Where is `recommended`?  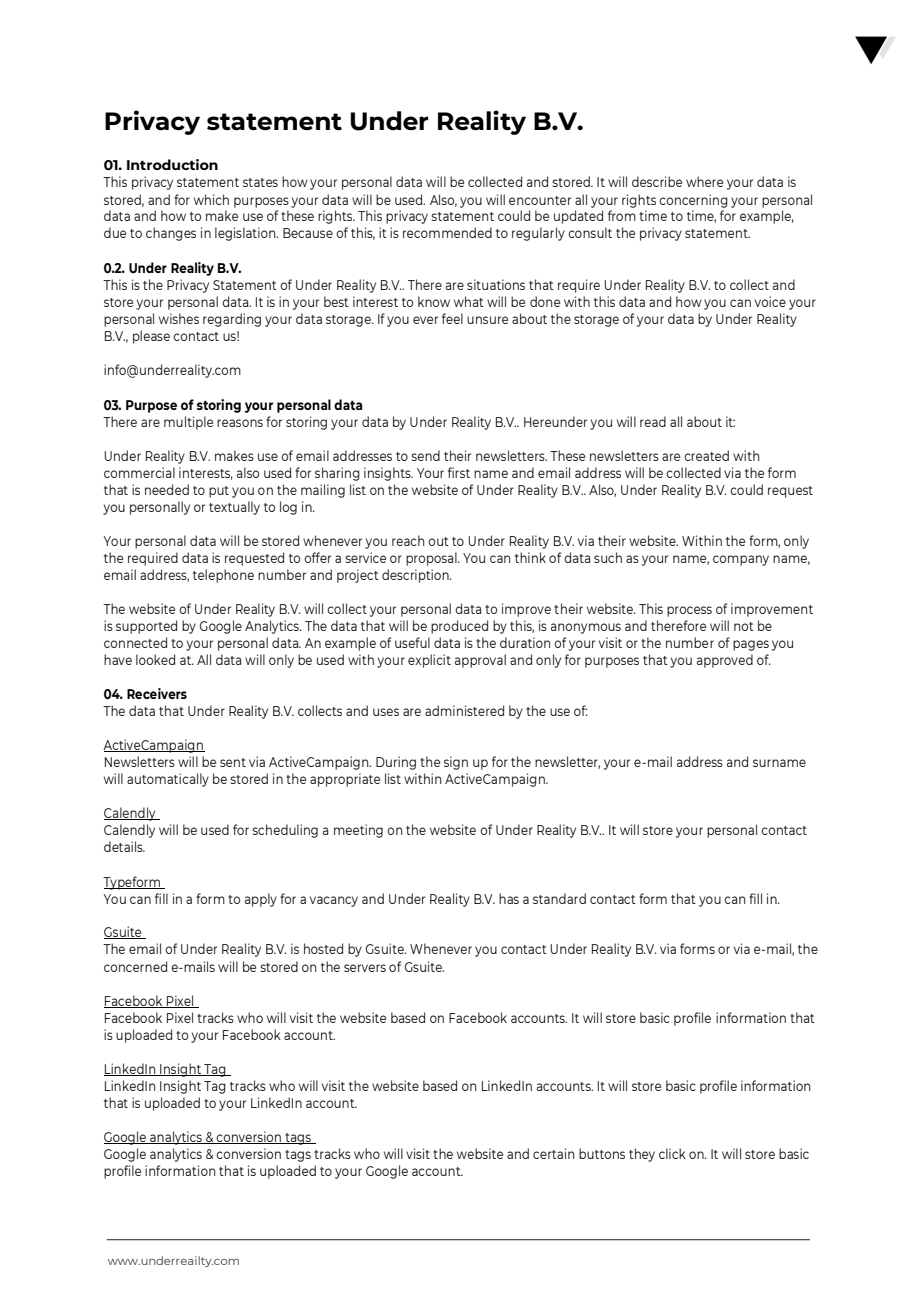
recommended is located at coordinates (447, 232).
